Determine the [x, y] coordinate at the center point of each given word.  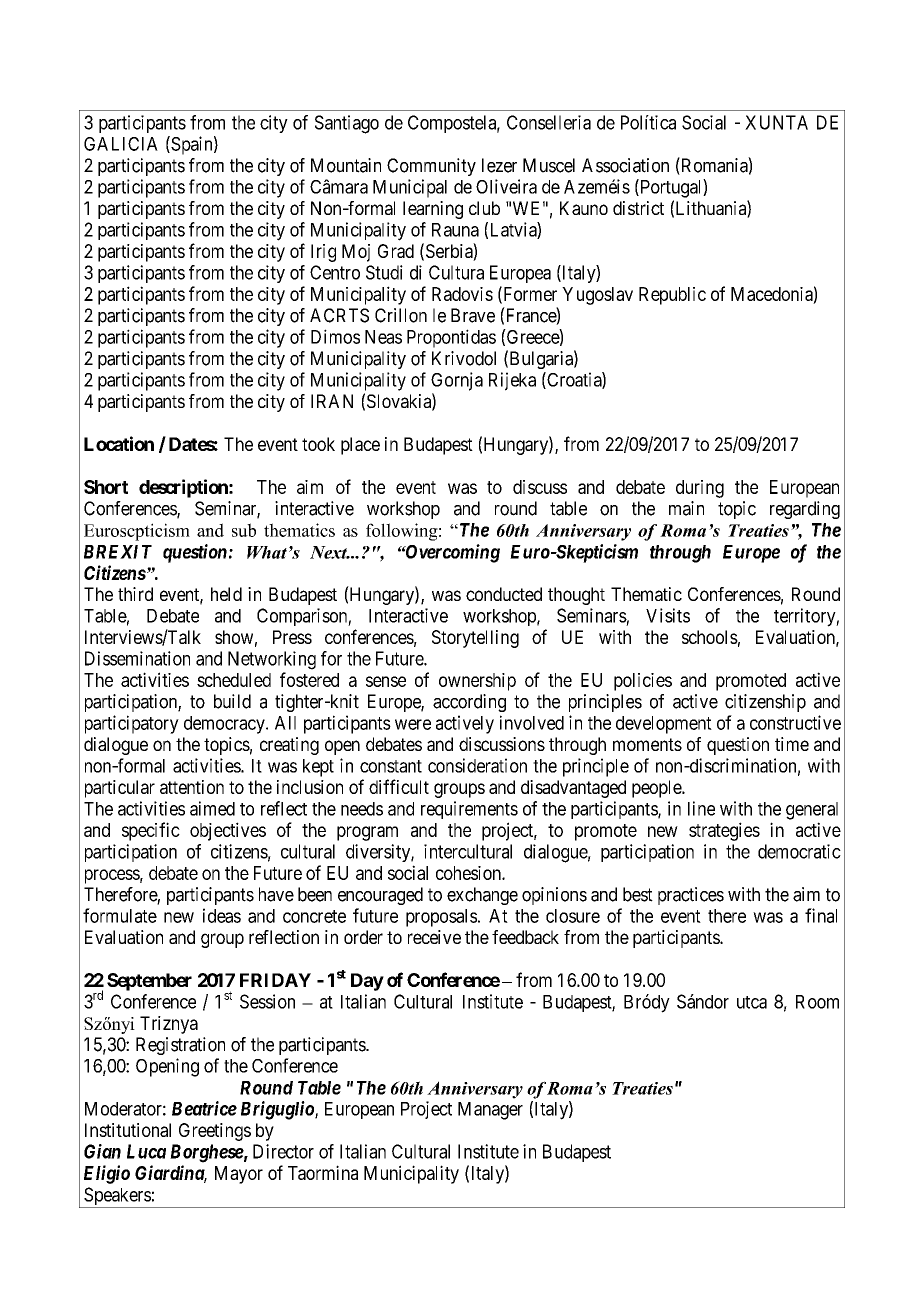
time [792, 744]
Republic [672, 296]
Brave [473, 315]
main [686, 508]
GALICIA [121, 144]
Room [817, 1002]
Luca [146, 1151]
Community [431, 167]
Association [625, 165]
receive [434, 937]
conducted [504, 594]
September [149, 982]
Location [119, 443]
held [226, 594]
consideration [477, 765]
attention [192, 787]
